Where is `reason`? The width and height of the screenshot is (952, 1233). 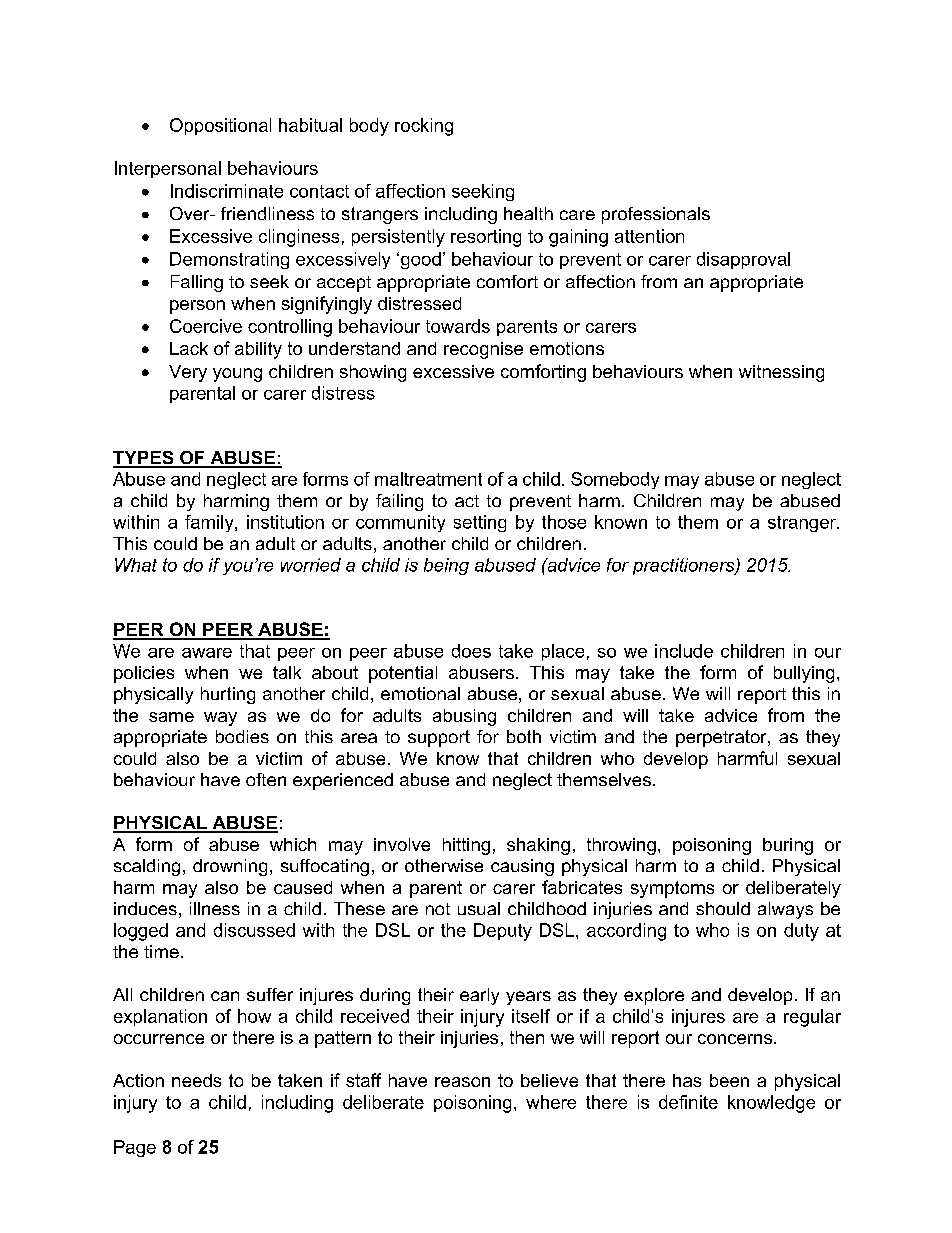
reason is located at coordinates (462, 1082).
